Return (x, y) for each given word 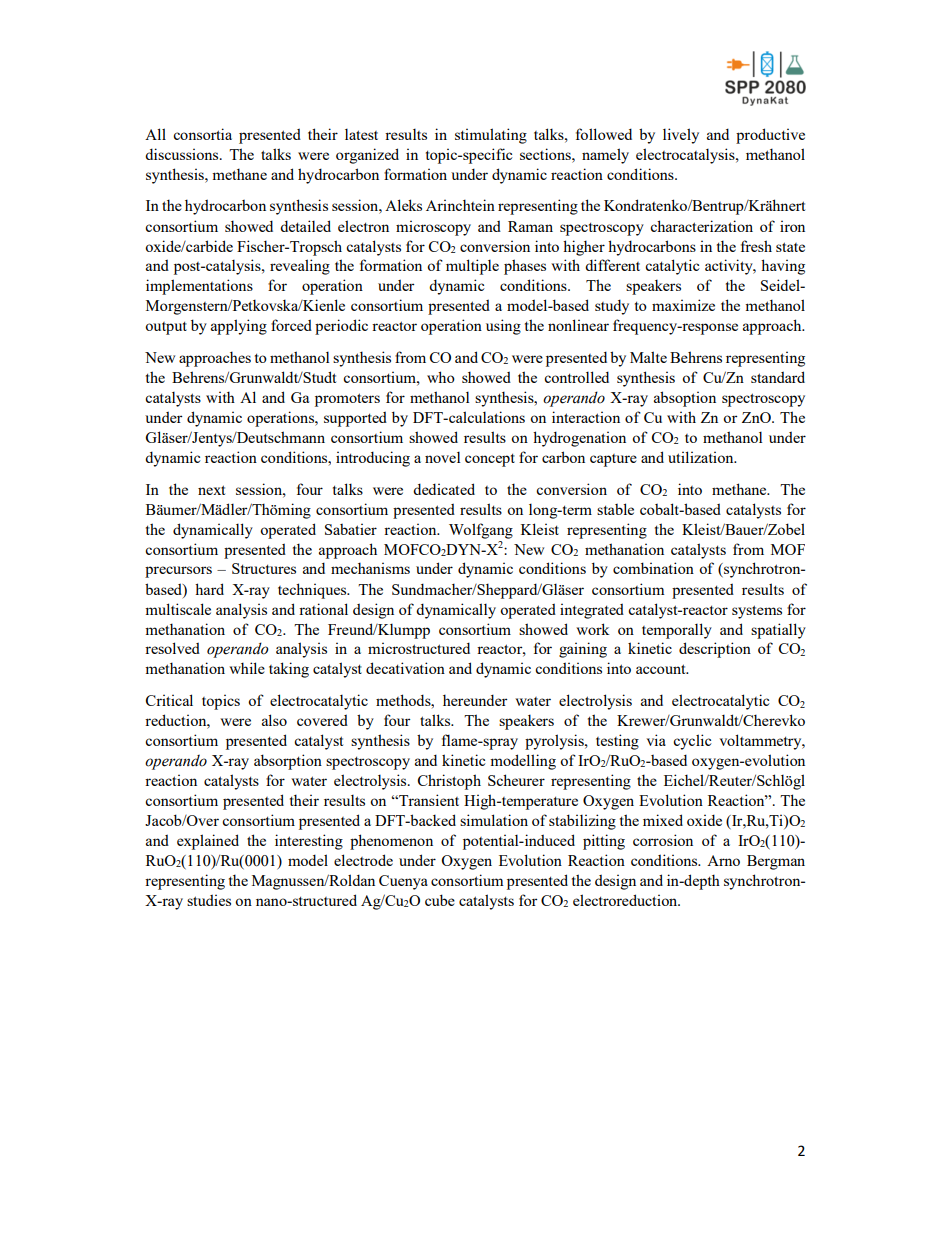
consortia (202, 134)
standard (778, 377)
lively (681, 136)
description (715, 650)
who (441, 377)
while (247, 668)
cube (440, 900)
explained (208, 842)
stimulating (491, 136)
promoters (347, 400)
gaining (583, 650)
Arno (723, 860)
